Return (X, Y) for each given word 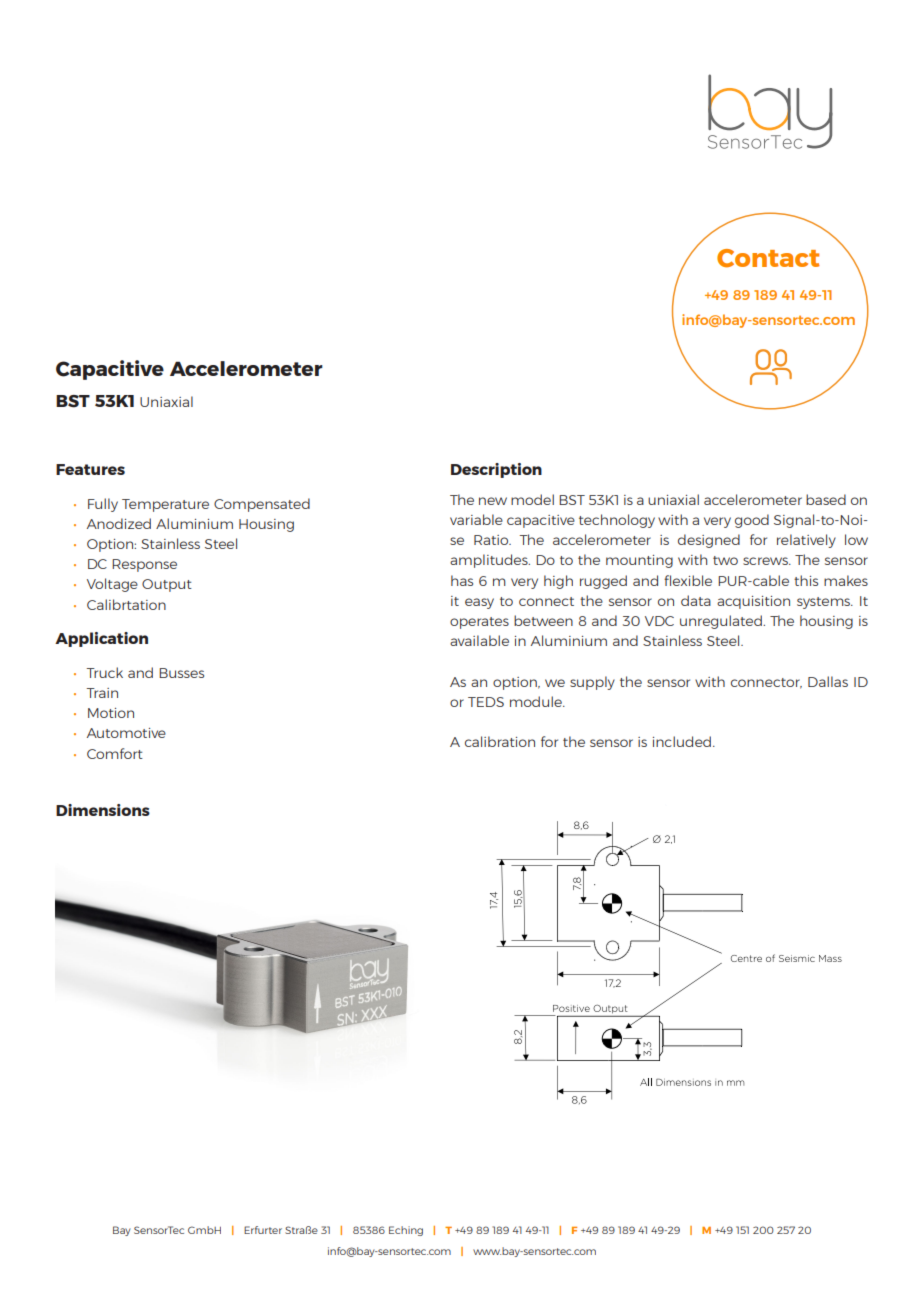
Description (496, 470)
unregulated (722, 622)
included (682, 741)
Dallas (828, 681)
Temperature (165, 505)
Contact (768, 258)
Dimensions (103, 810)
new (493, 501)
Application (101, 639)
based (826, 499)
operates (479, 623)
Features (90, 469)
